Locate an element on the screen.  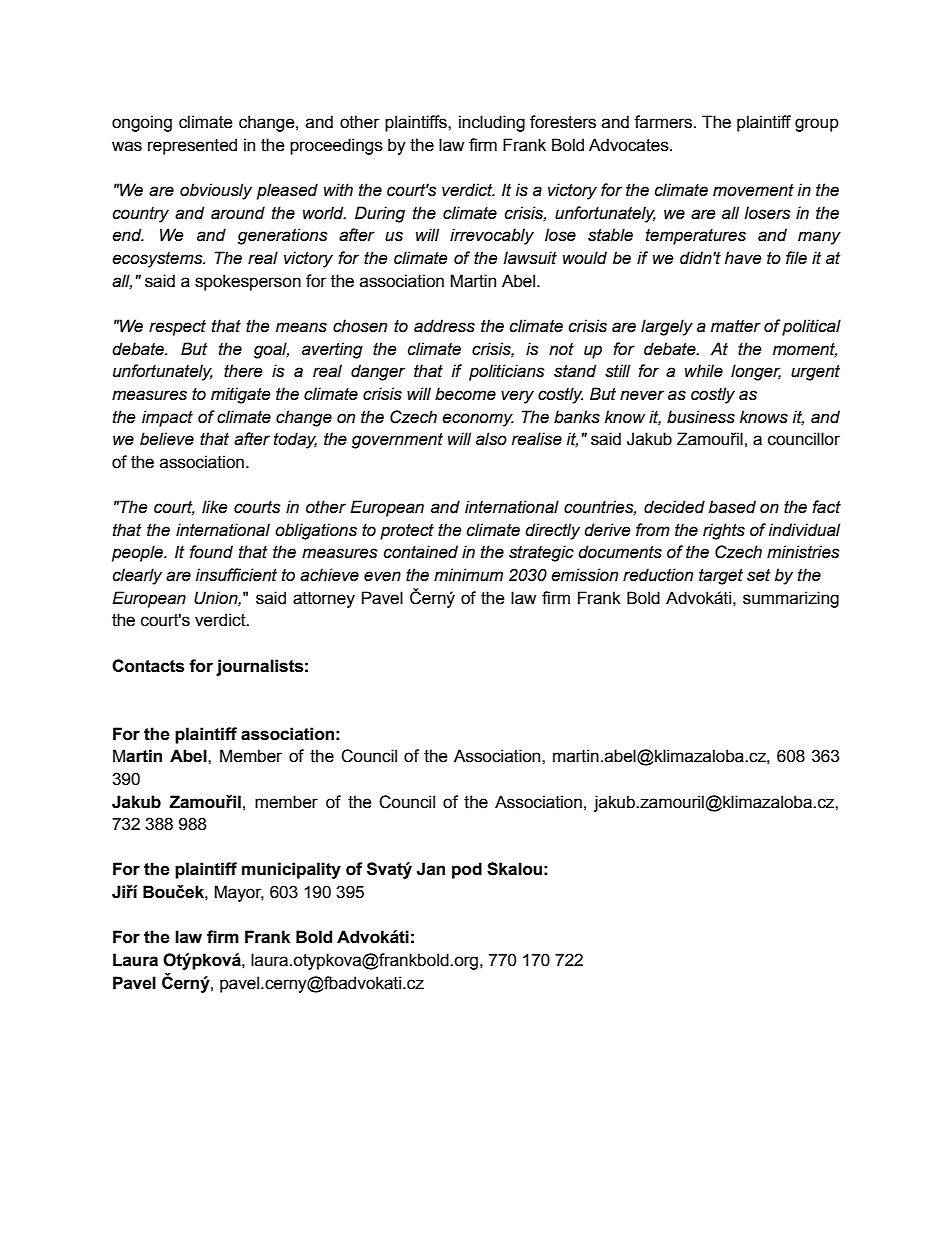
mitigate is located at coordinates (241, 395).
